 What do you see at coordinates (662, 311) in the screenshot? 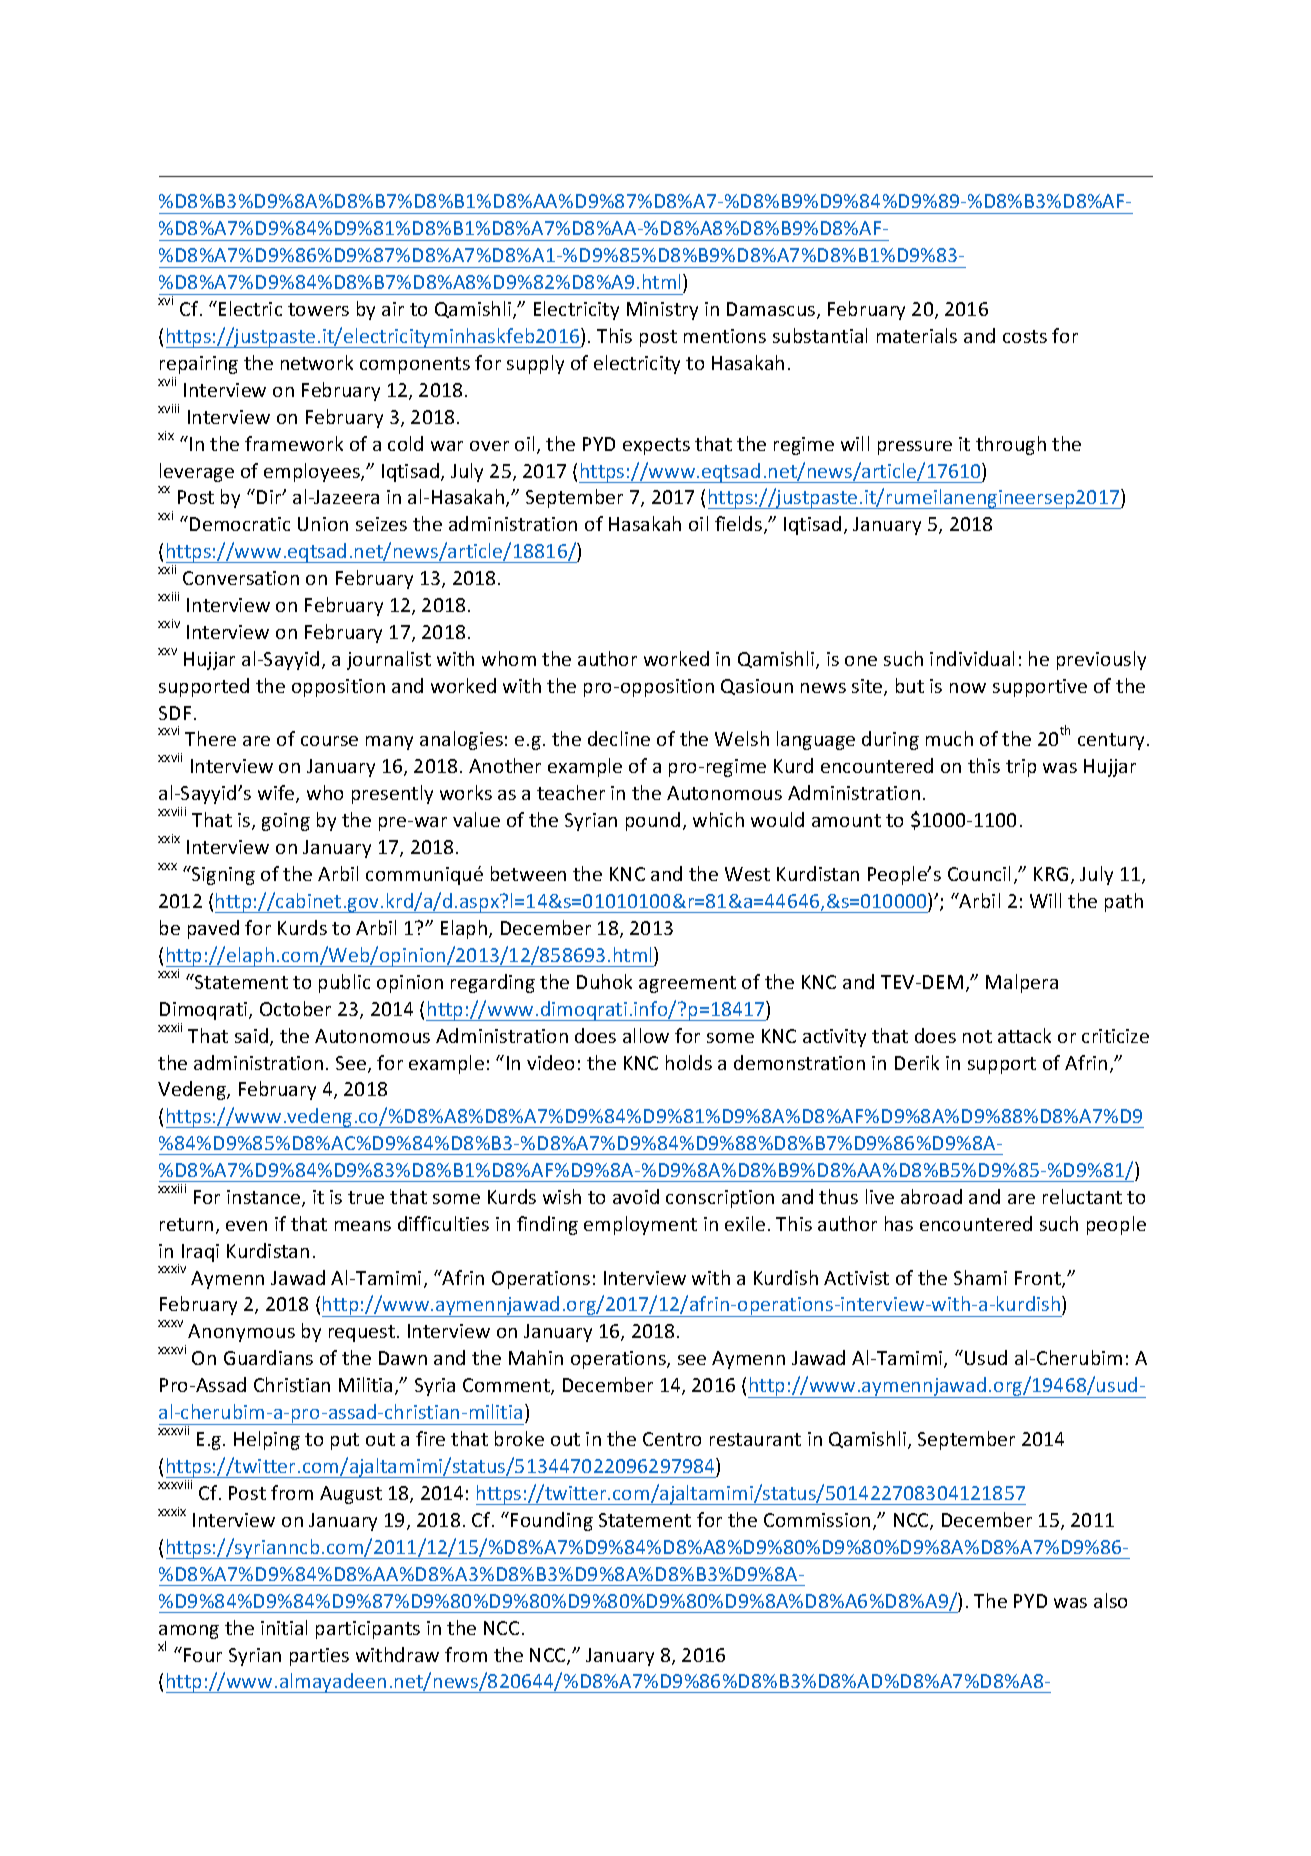
I see `Ministry` at bounding box center [662, 311].
